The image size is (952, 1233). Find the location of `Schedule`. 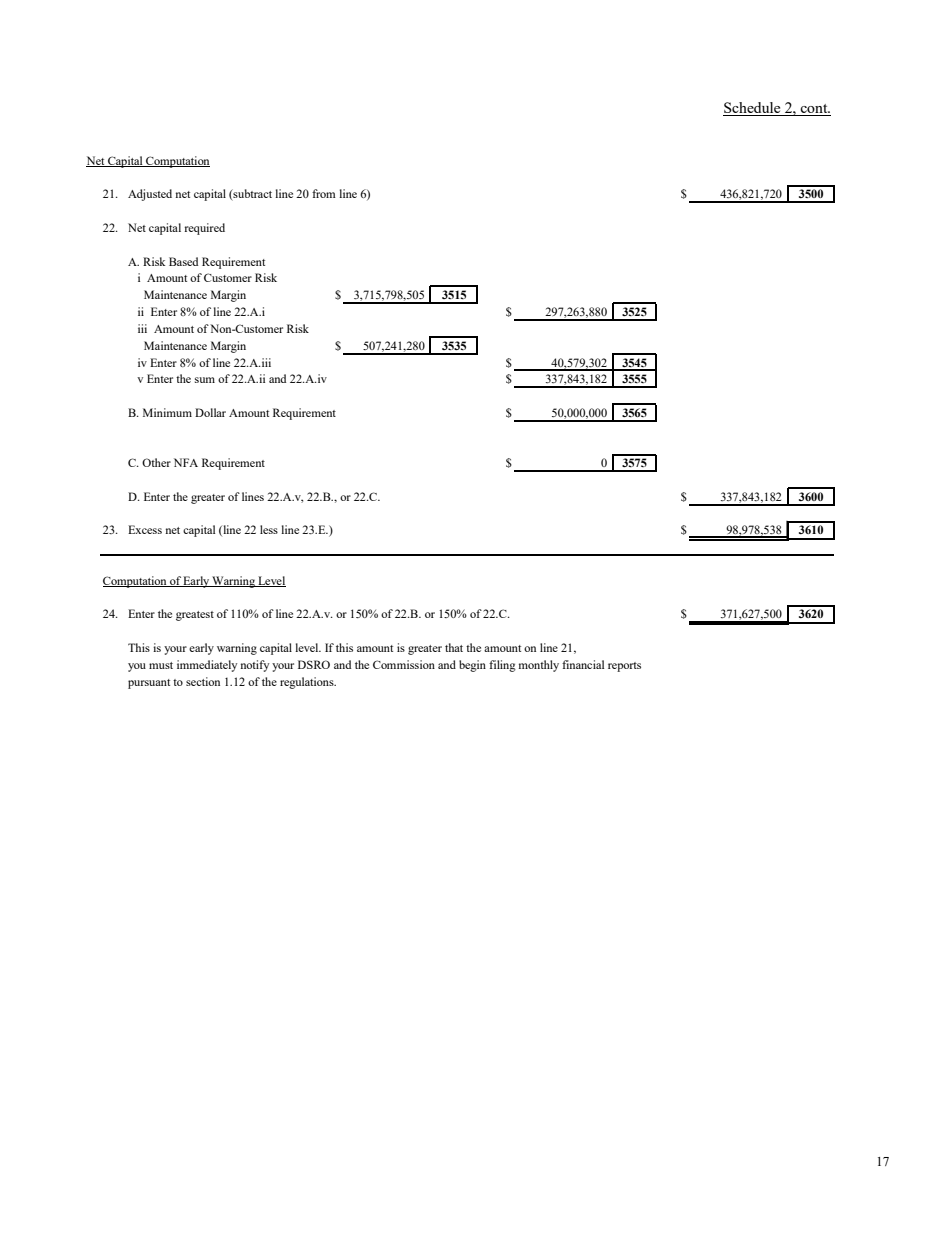

Schedule is located at coordinates (753, 109).
